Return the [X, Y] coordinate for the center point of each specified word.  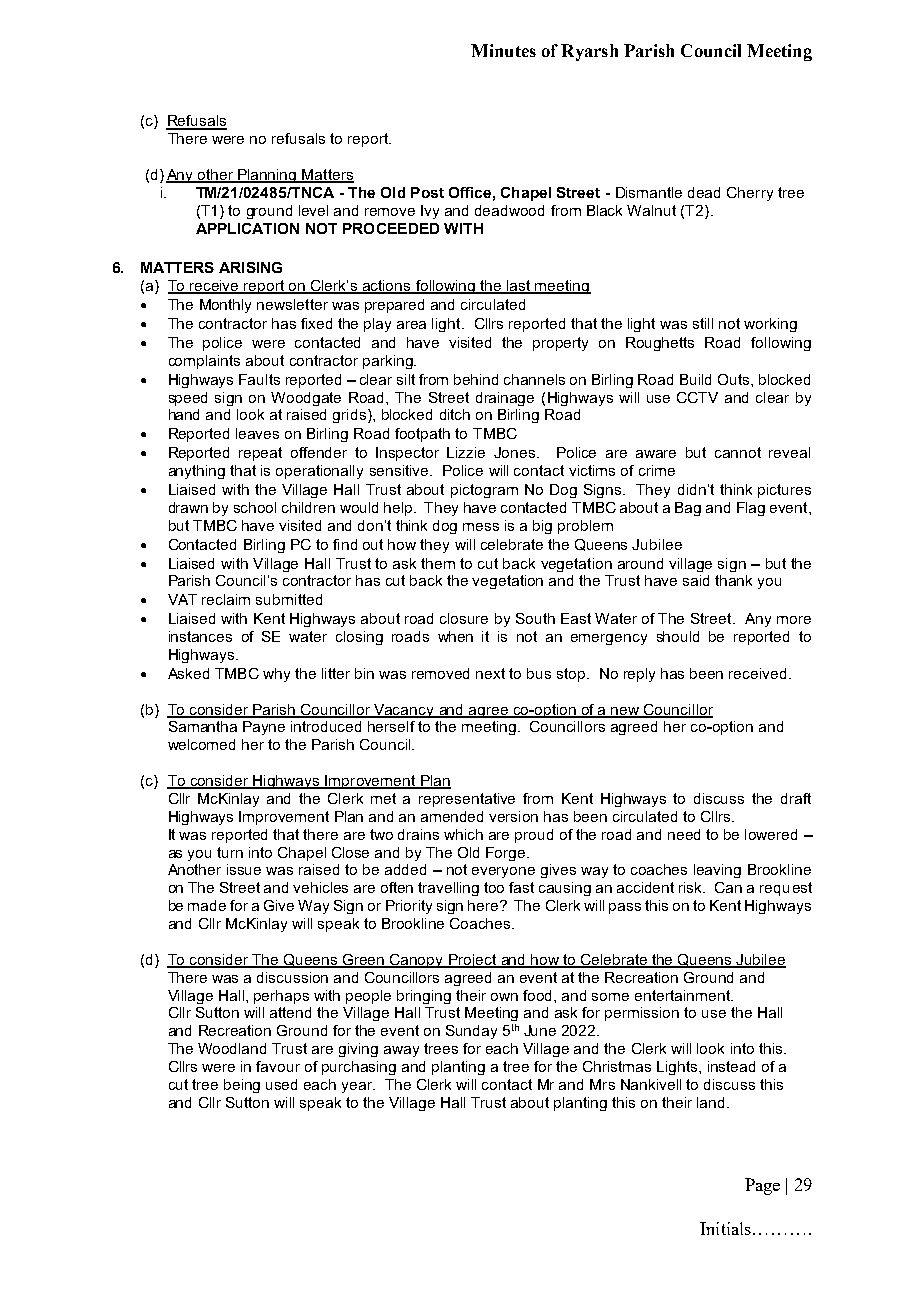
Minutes [503, 50]
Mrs [602, 1084]
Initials [725, 1228]
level [313, 210]
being [242, 1086]
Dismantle [649, 192]
